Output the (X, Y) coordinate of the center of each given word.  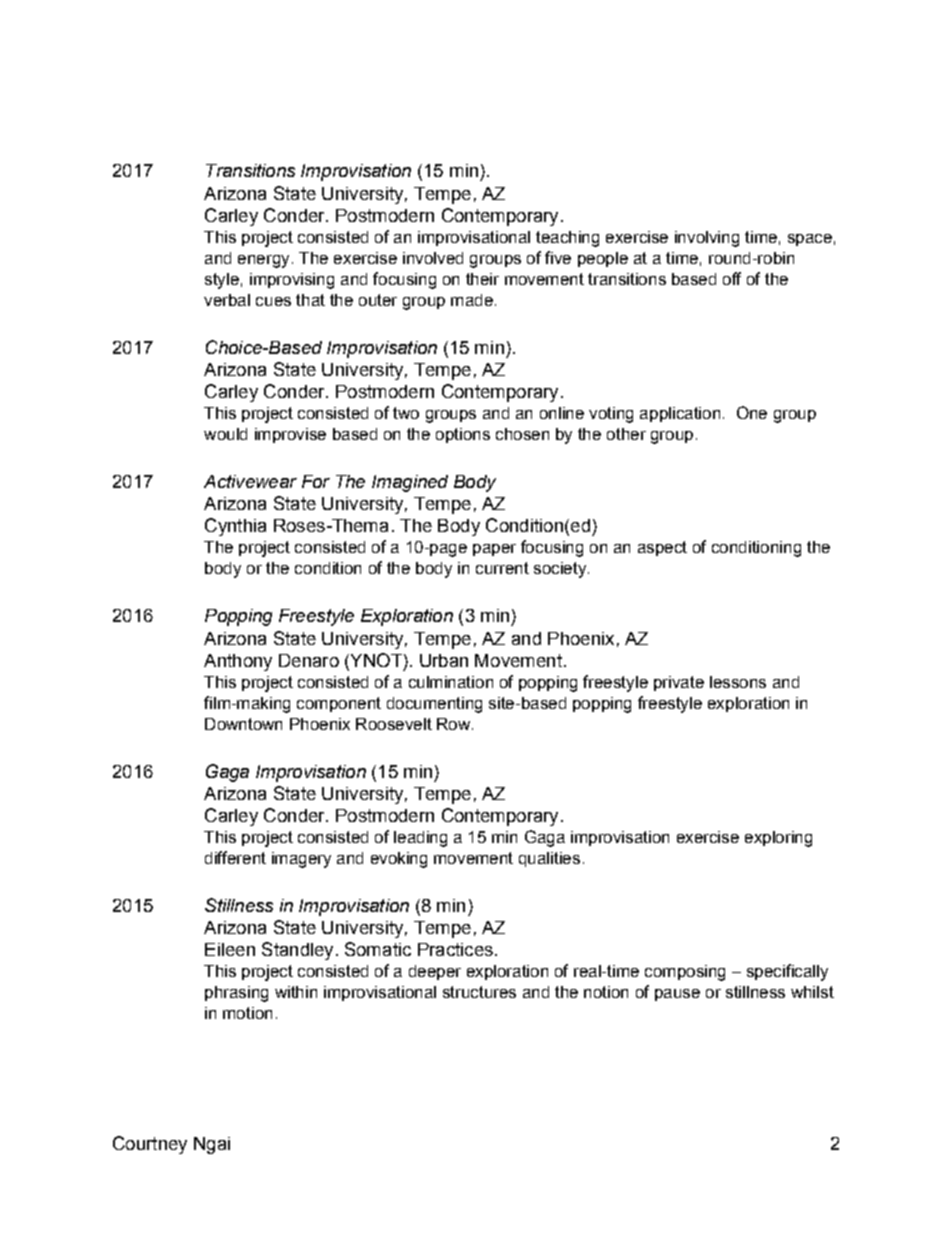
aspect (662, 548)
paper (494, 550)
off (732, 278)
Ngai (212, 1145)
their (482, 279)
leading (420, 839)
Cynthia (235, 527)
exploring (778, 839)
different (235, 857)
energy (263, 261)
